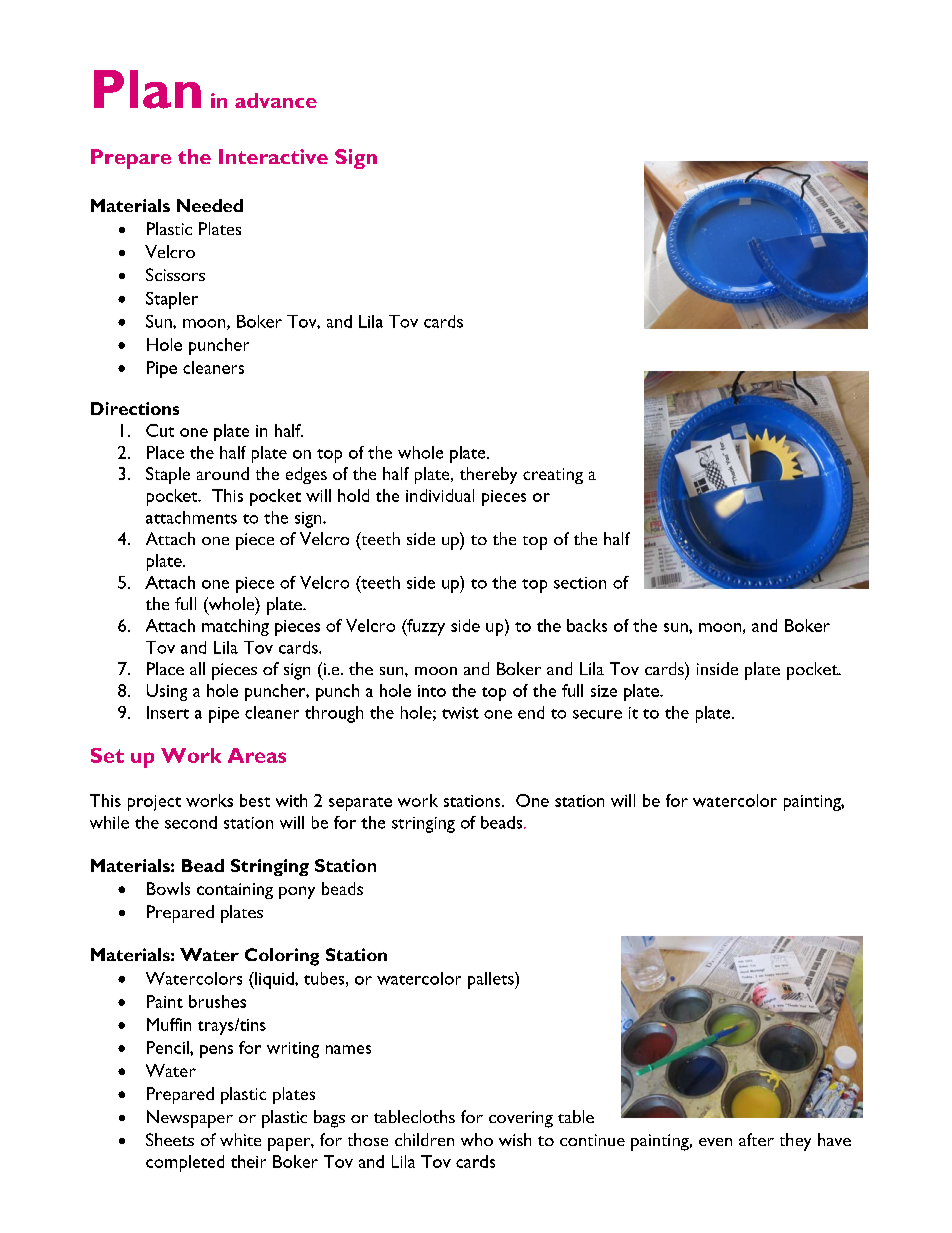 This image has height=1233, width=952. What do you see at coordinates (273, 156) in the image?
I see `Interactive` at bounding box center [273, 156].
